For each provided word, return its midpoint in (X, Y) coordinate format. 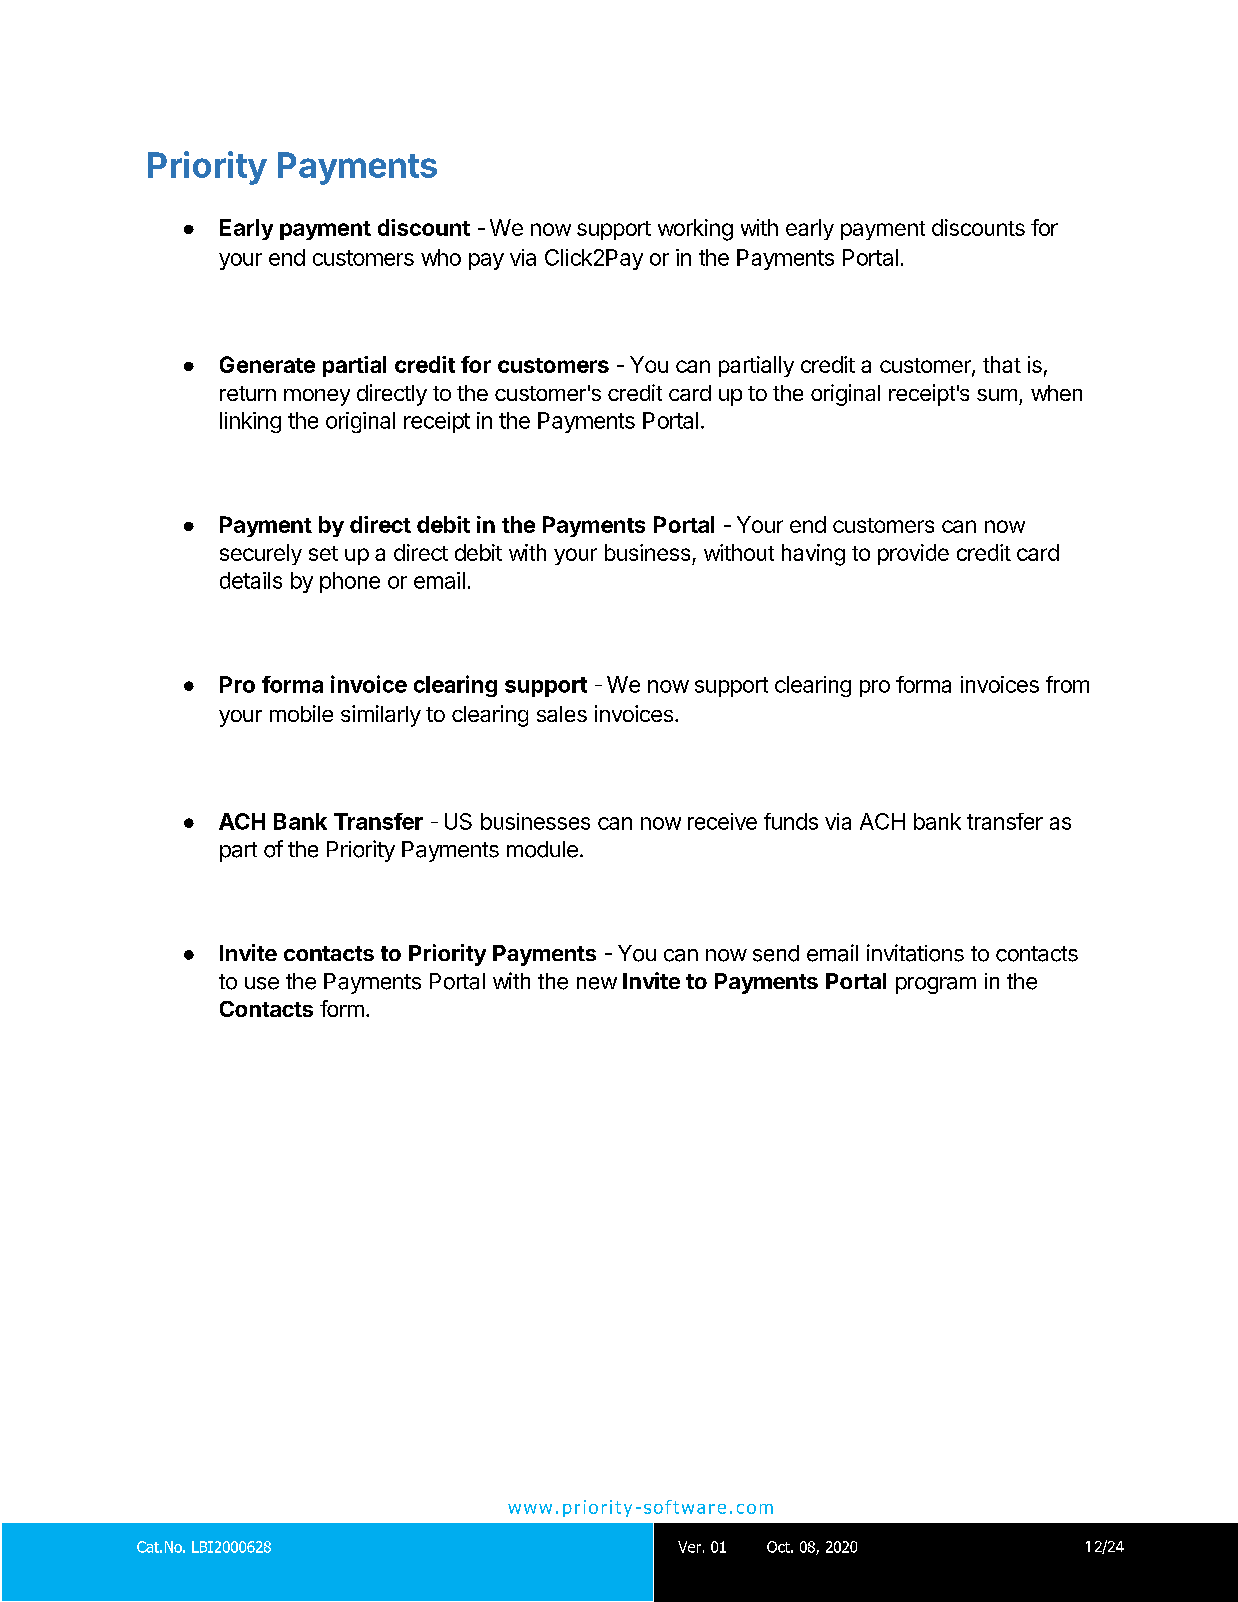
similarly (381, 716)
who (441, 257)
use (262, 983)
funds (791, 821)
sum (997, 395)
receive (722, 821)
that (1002, 364)
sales (562, 714)
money (317, 397)
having (813, 555)
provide (913, 554)
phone (350, 582)
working (695, 230)
